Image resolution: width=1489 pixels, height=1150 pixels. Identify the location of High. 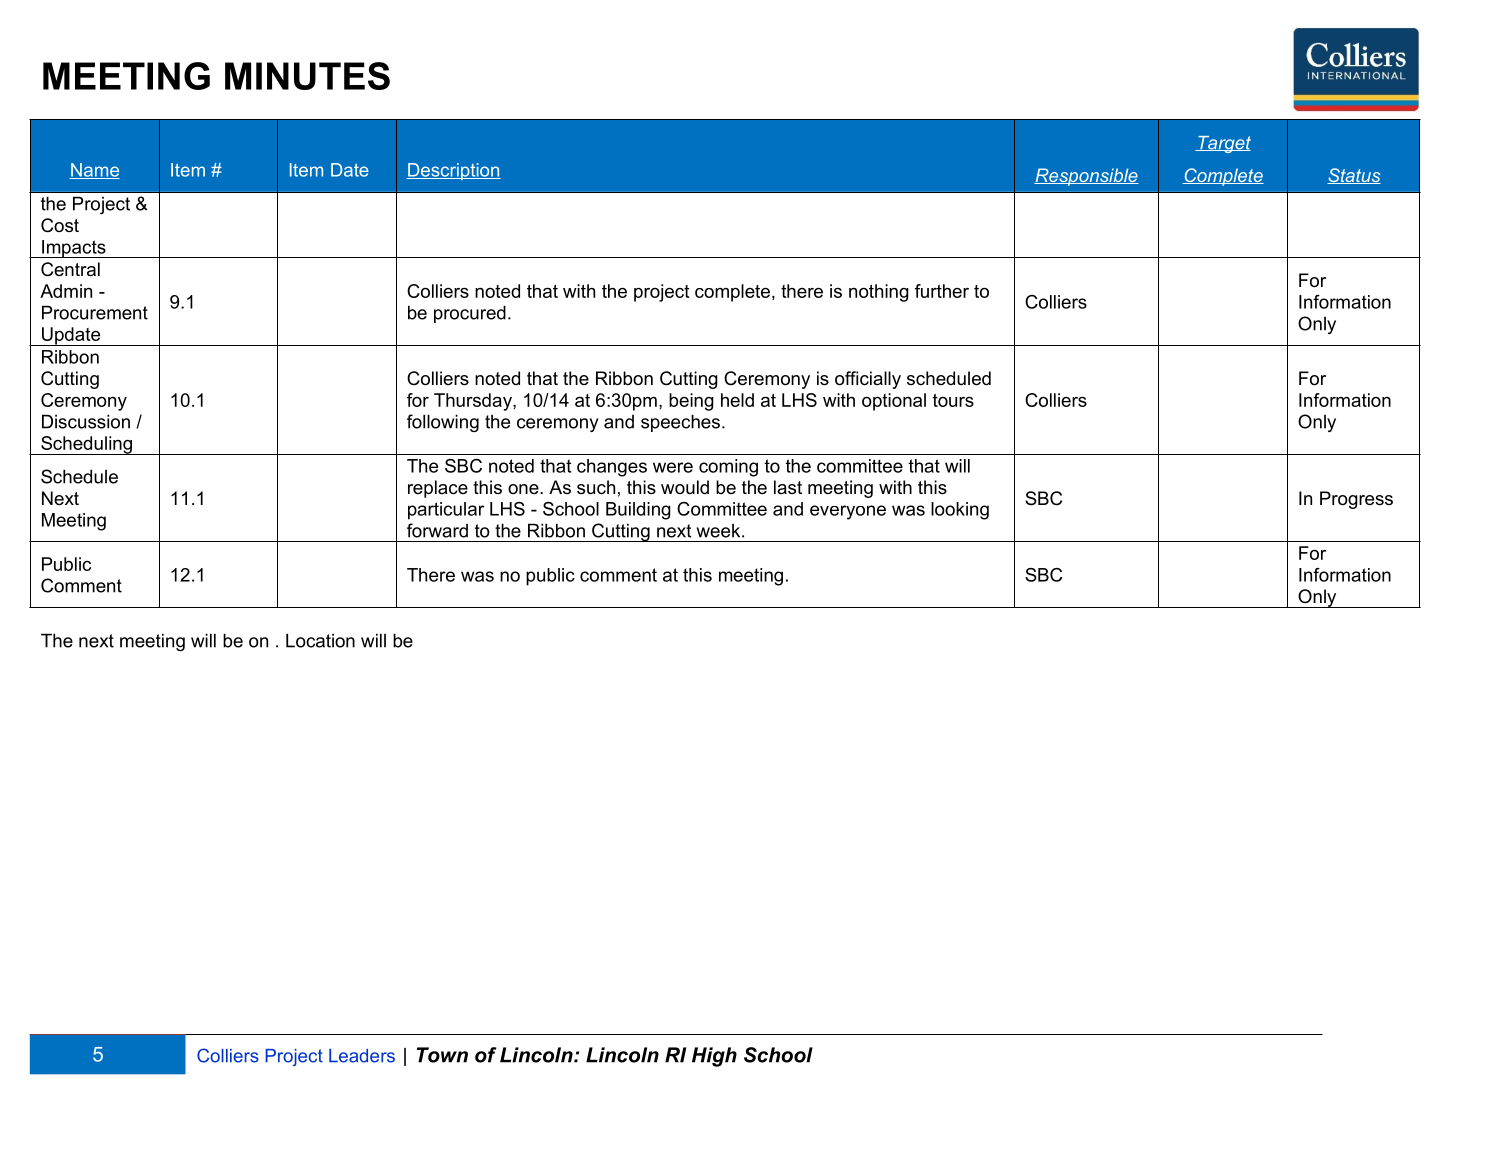
(714, 1057).
